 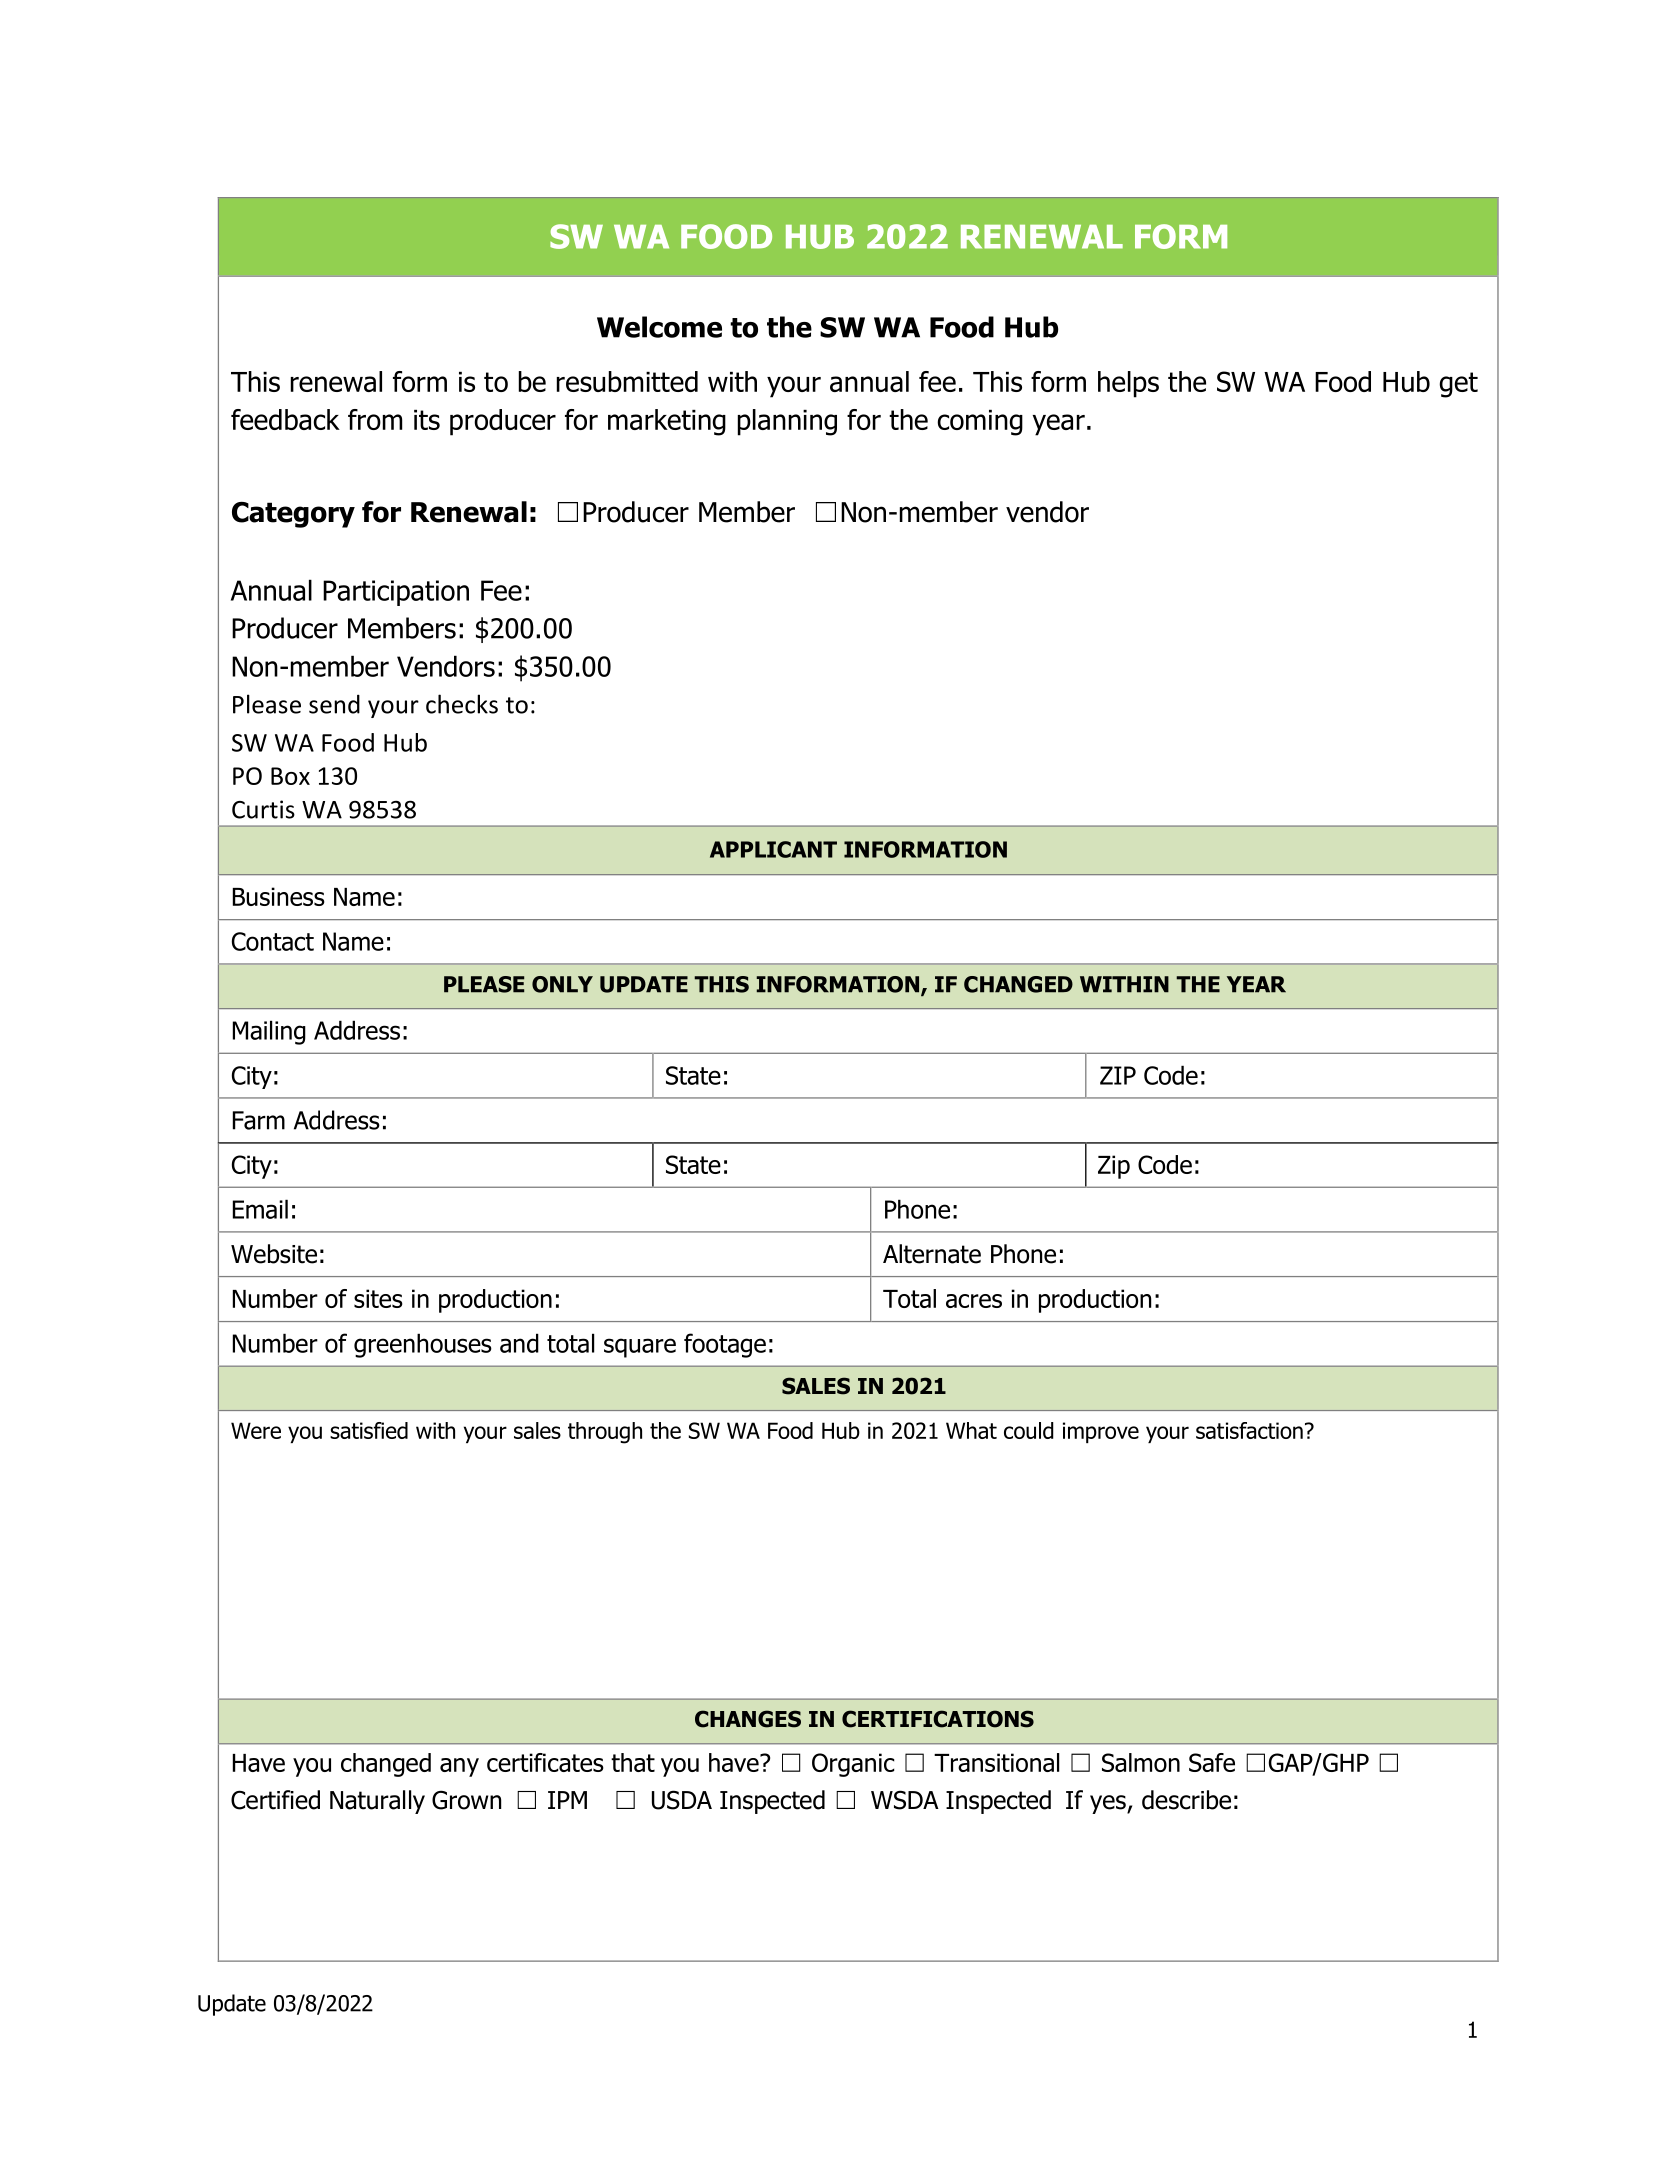 I want to click on Alternate, so click(x=932, y=1254).
